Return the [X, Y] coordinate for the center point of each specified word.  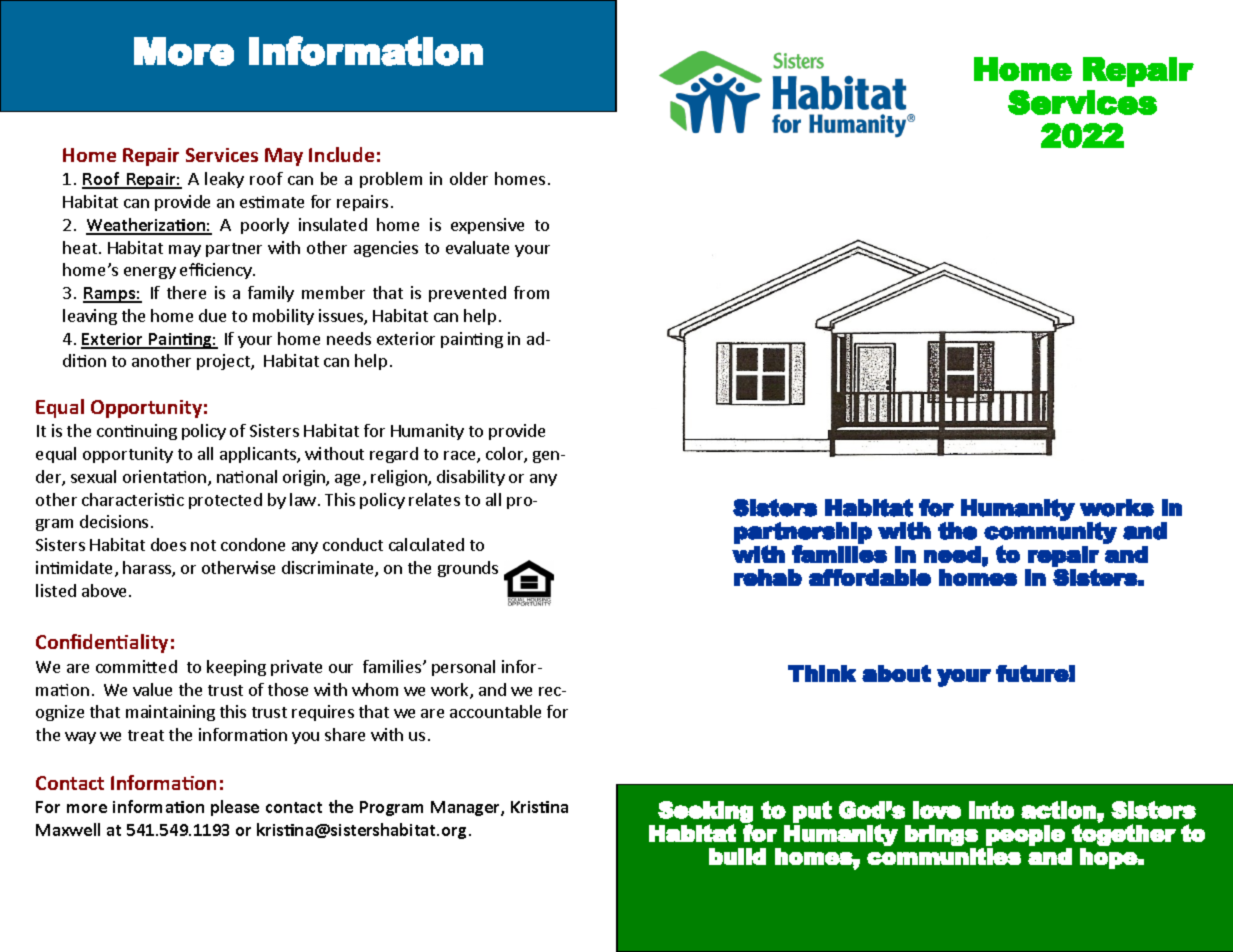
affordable [870, 577]
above [104, 590]
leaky [224, 180]
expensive [487, 226]
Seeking [705, 813]
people [1025, 835]
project [224, 362]
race [461, 457]
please [235, 808]
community [1050, 533]
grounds [468, 569]
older [469, 178]
